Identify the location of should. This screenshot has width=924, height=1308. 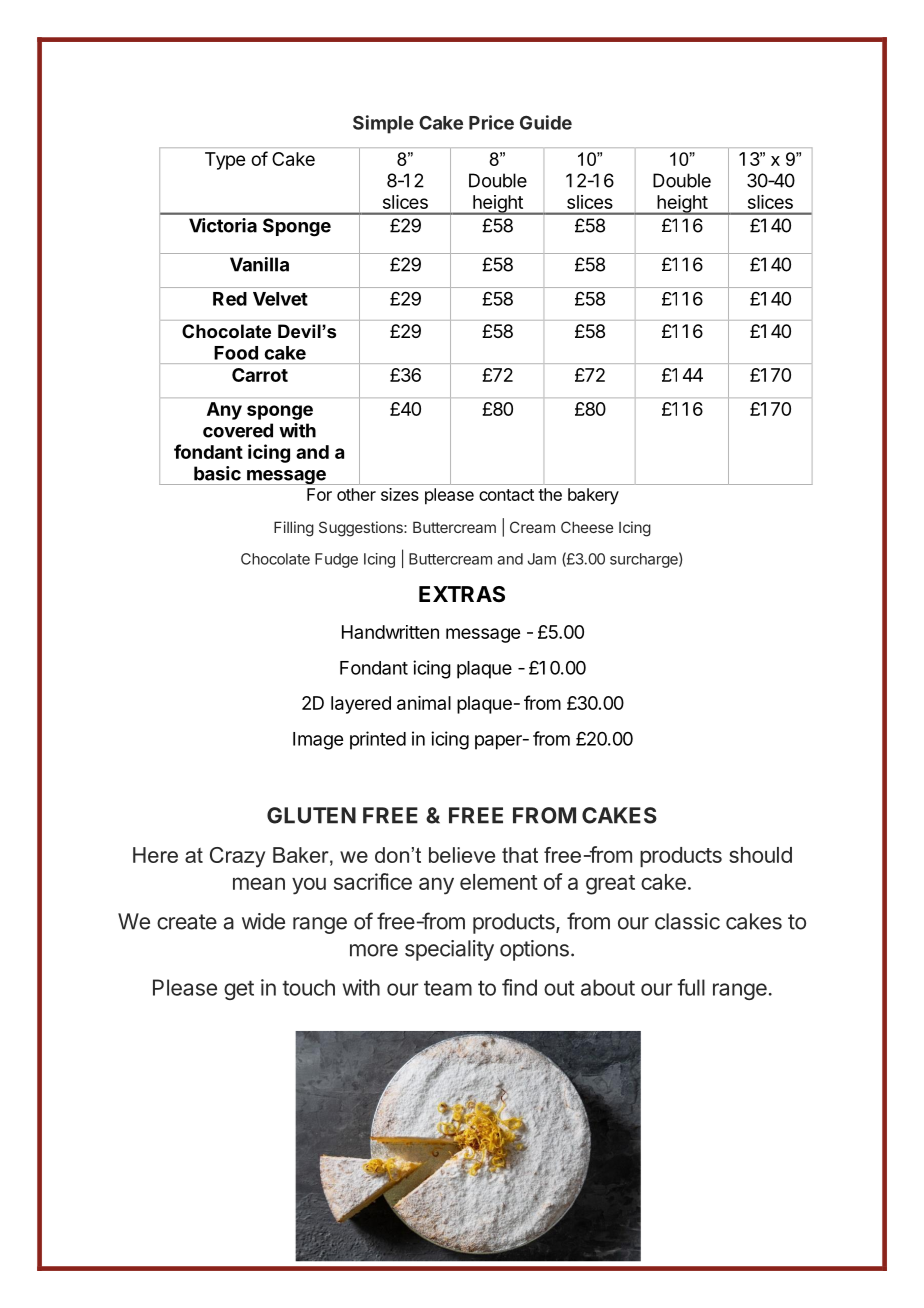
(760, 855).
